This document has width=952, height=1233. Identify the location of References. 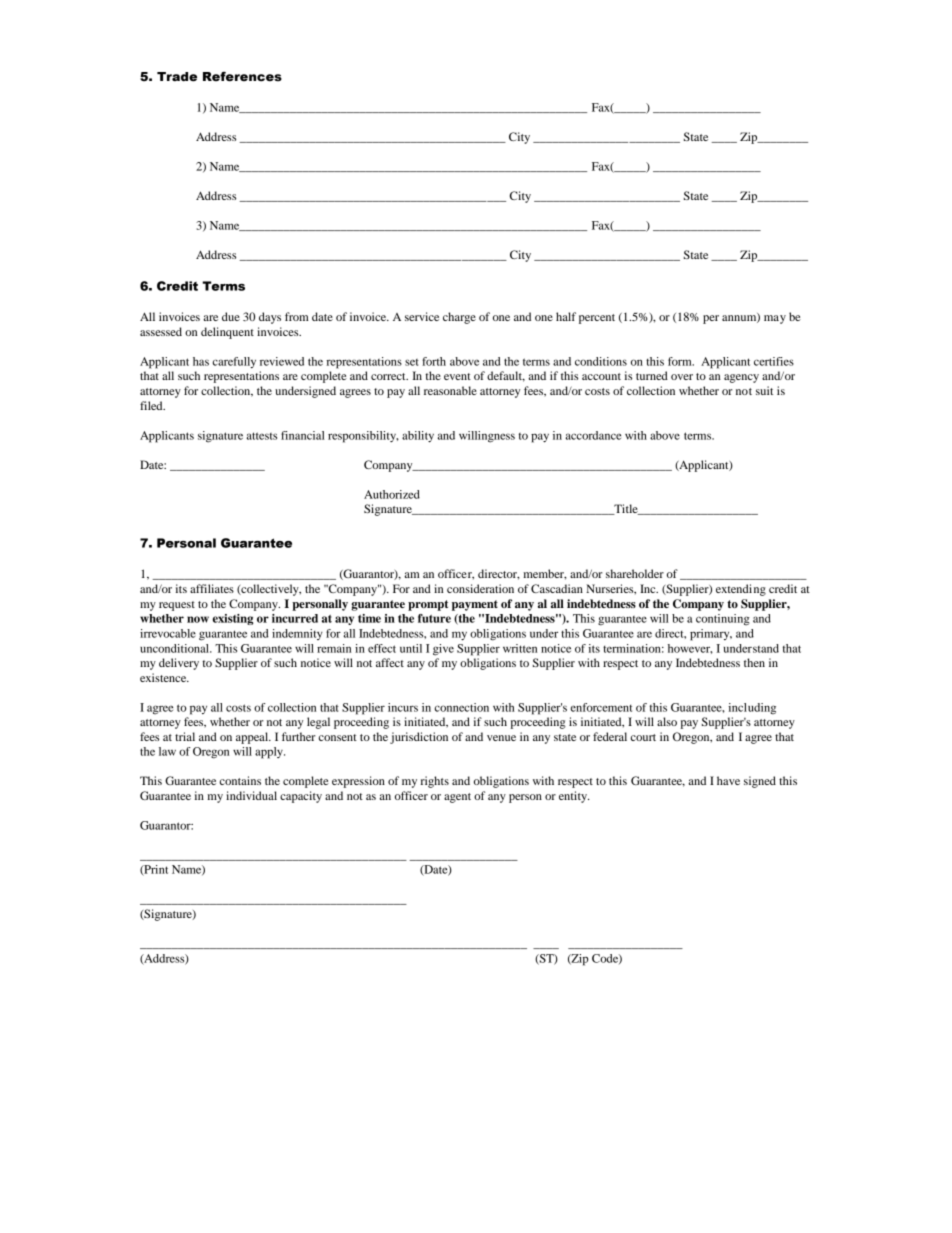
(242, 77).
